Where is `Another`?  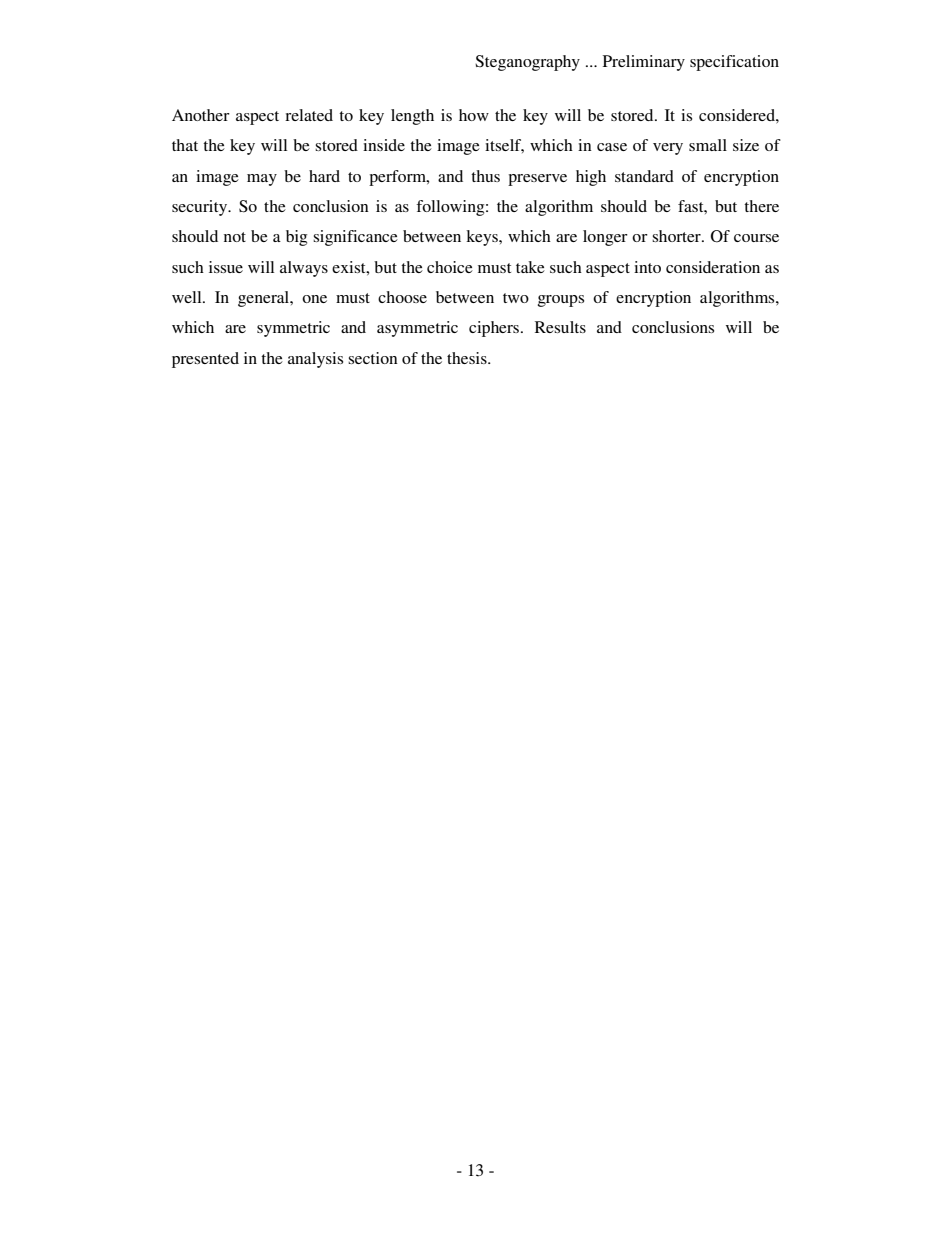 Another is located at coordinates (201, 115).
